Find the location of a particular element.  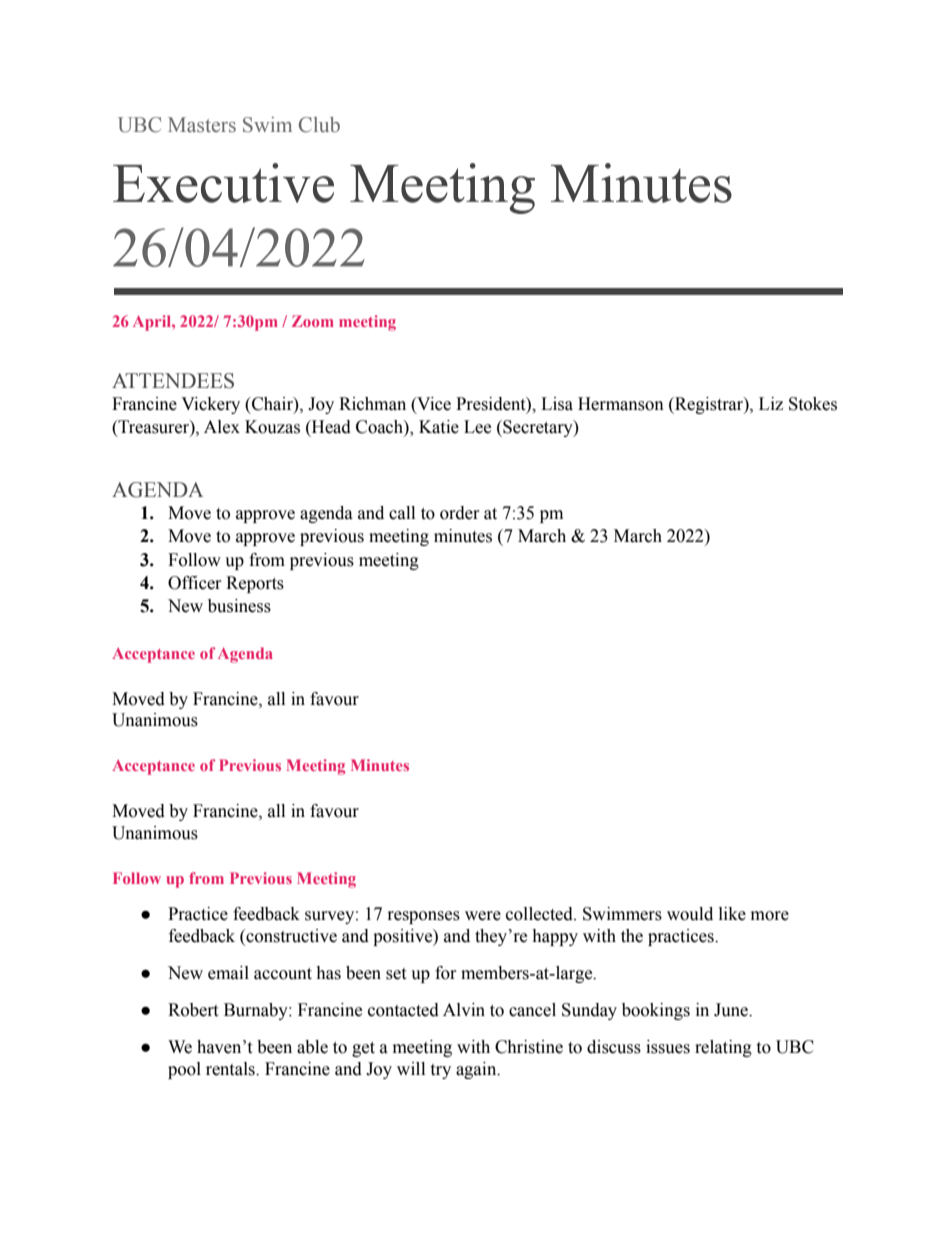

order is located at coordinates (460, 513).
